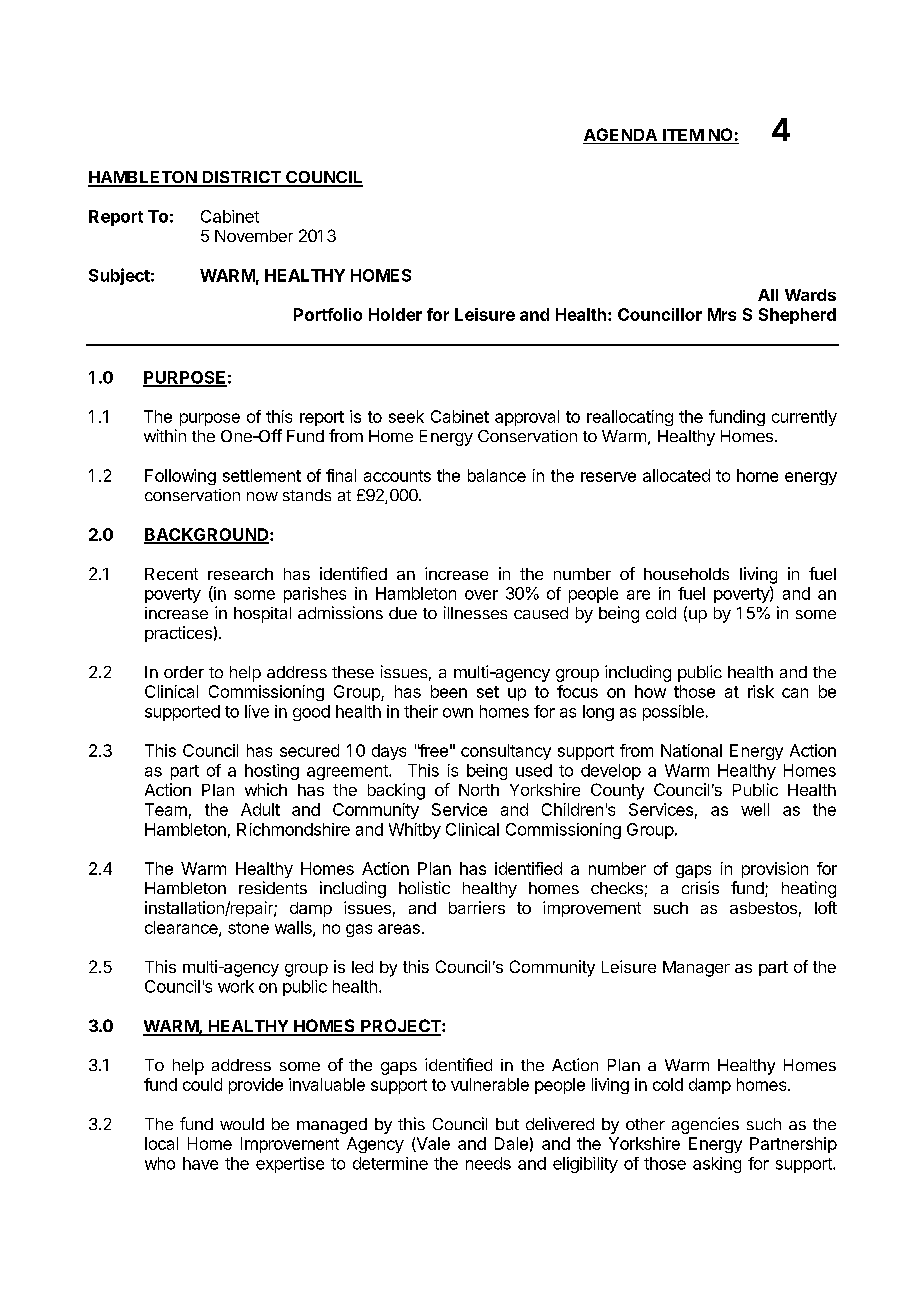  What do you see at coordinates (810, 295) in the screenshot?
I see `Wards` at bounding box center [810, 295].
